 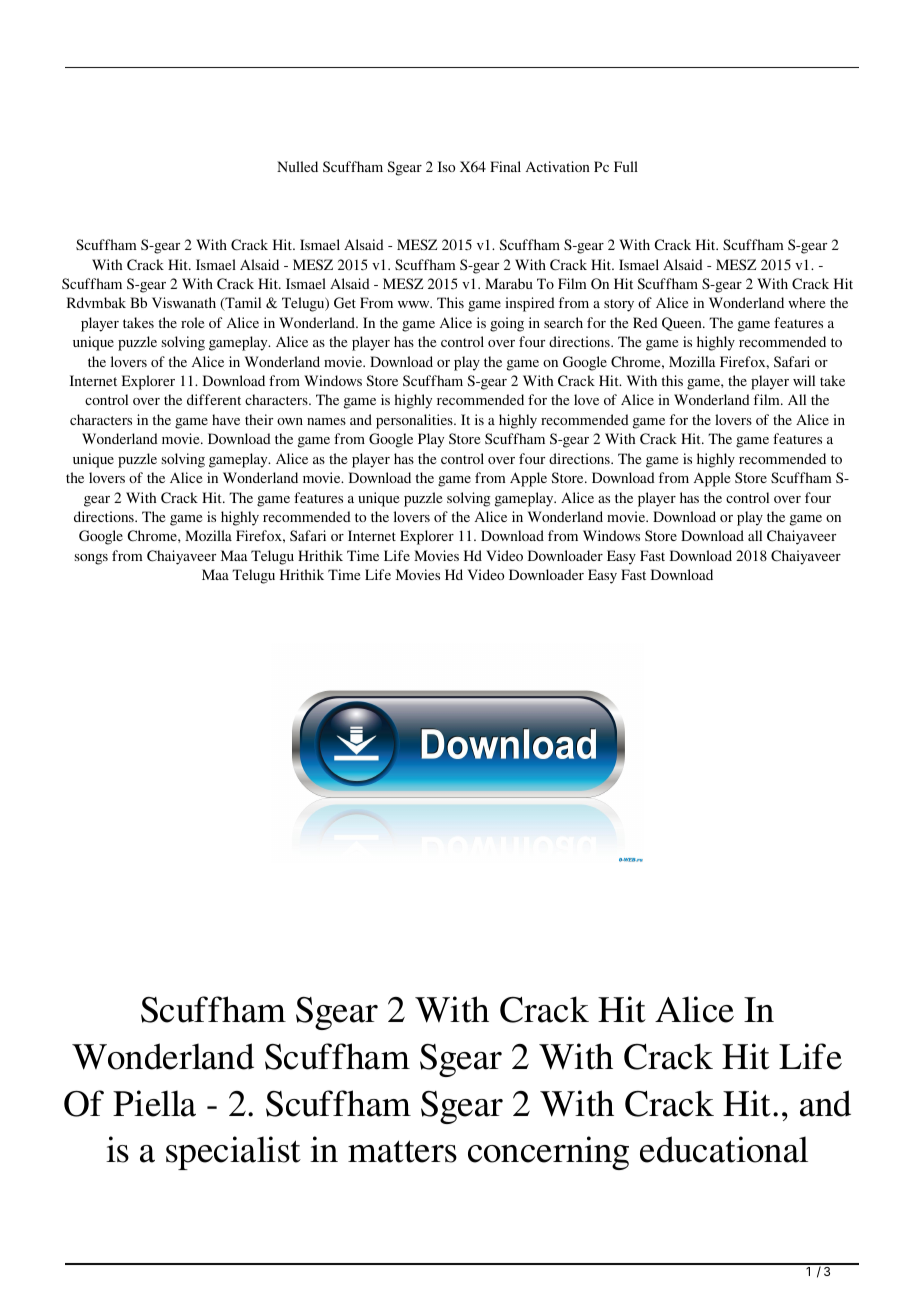 I want to click on songs, so click(x=91, y=559).
